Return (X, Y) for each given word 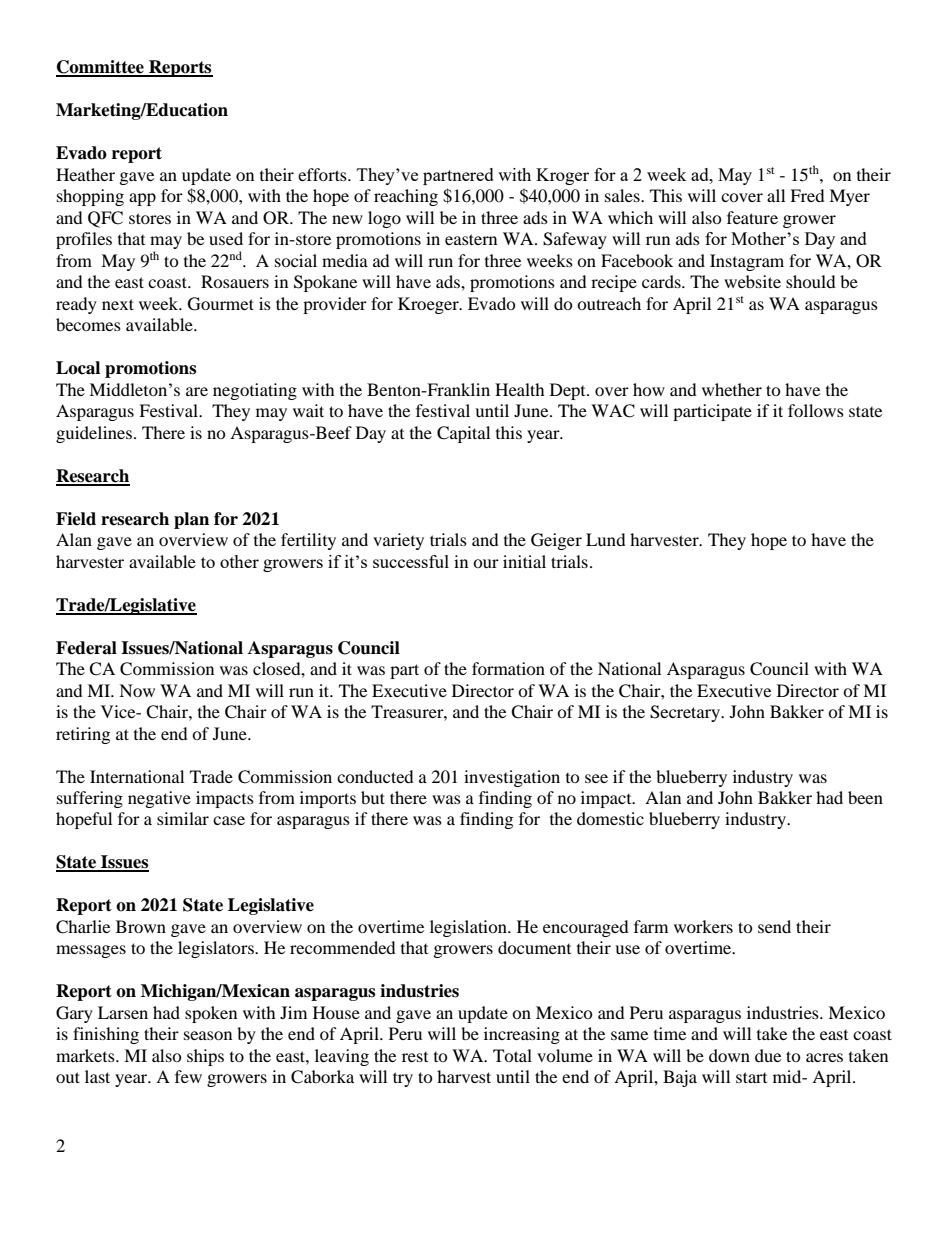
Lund (606, 539)
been (865, 797)
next (118, 304)
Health (520, 389)
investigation (512, 778)
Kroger (562, 176)
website (752, 281)
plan (191, 520)
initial (524, 561)
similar (183, 818)
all (776, 195)
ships (205, 1057)
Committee (101, 68)
